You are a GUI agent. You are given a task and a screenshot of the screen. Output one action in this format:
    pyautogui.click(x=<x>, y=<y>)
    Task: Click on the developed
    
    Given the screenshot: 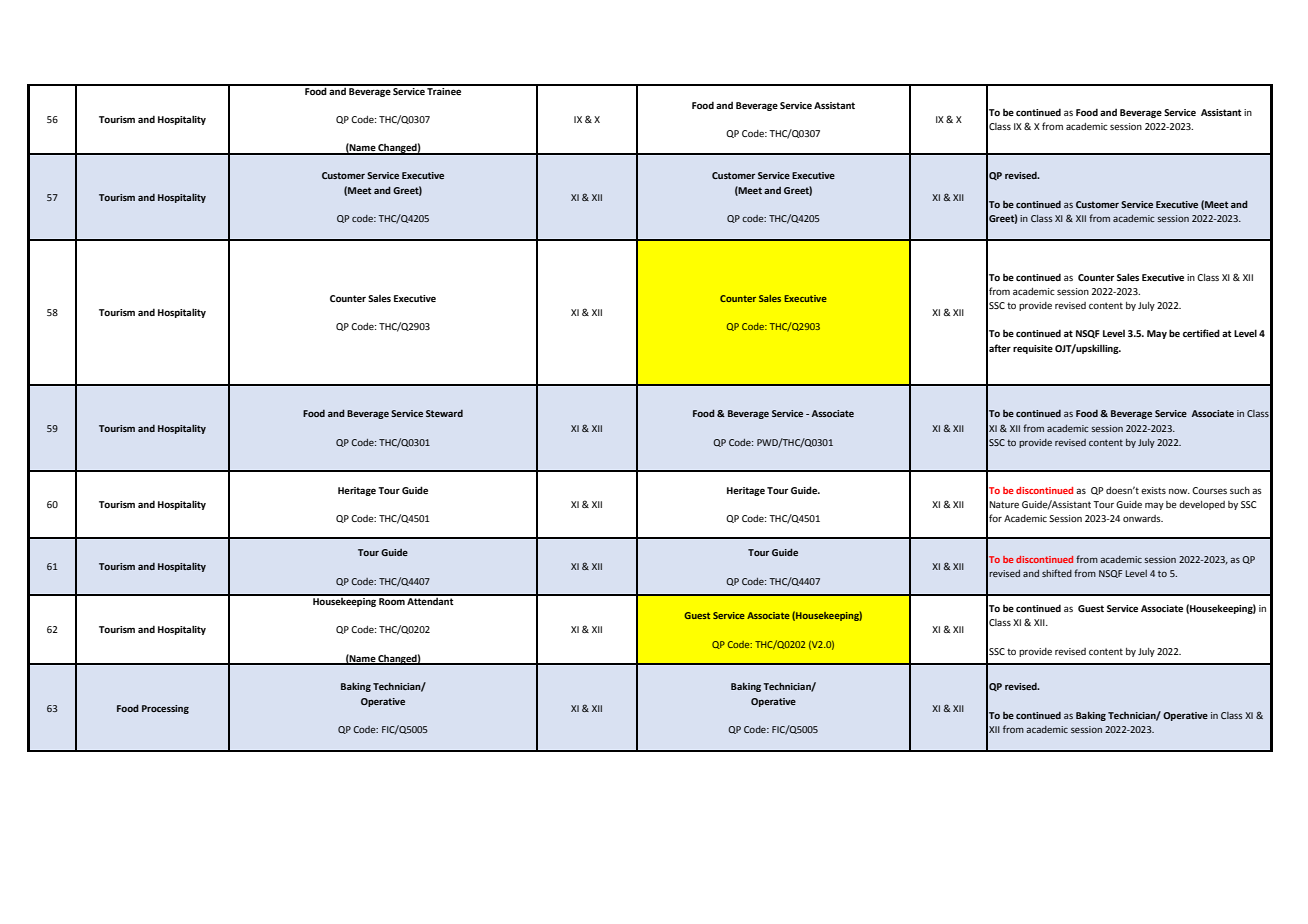 What is the action you would take?
    pyautogui.click(x=1202, y=505)
